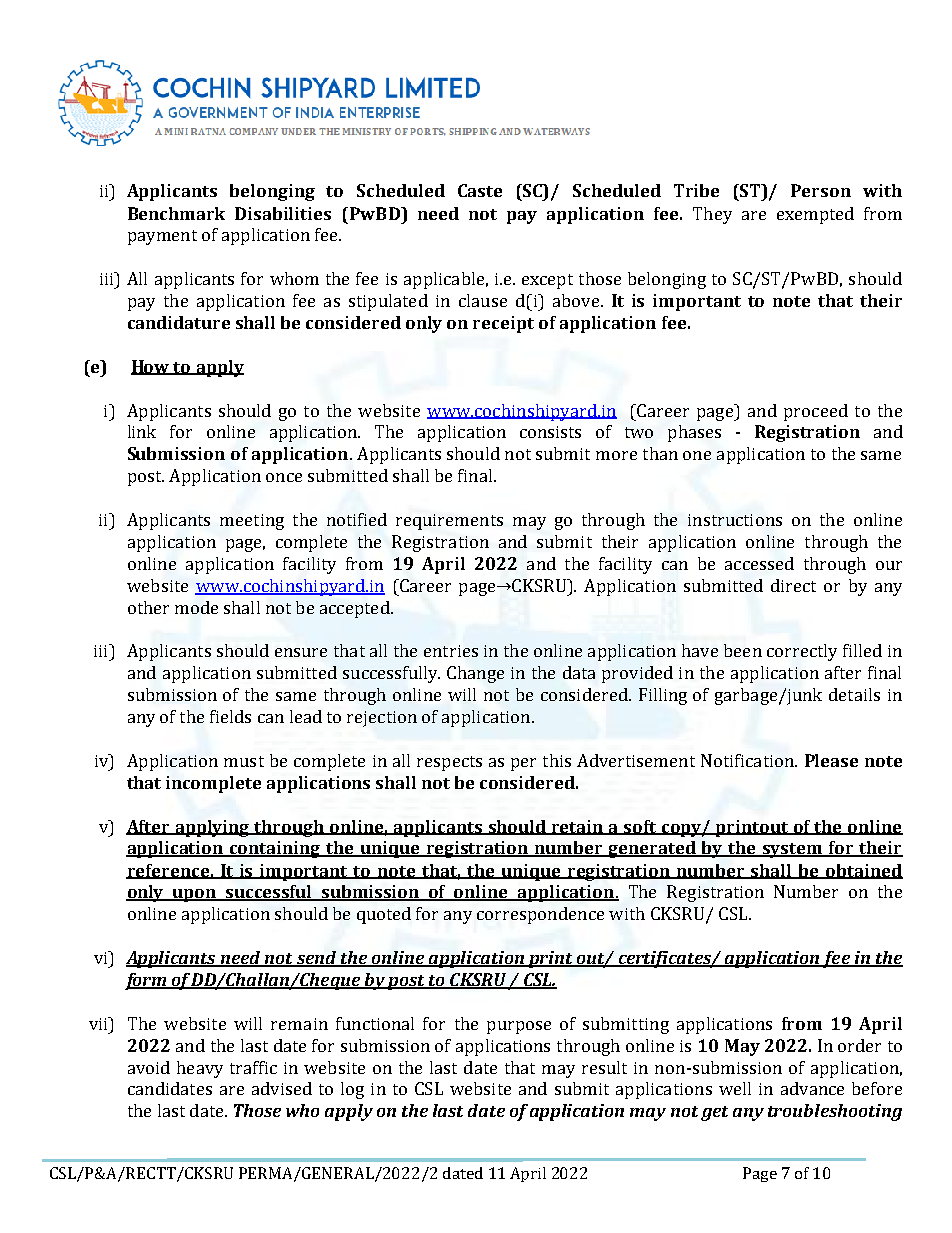 The image size is (952, 1233). What do you see at coordinates (200, 1069) in the screenshot?
I see `heavy` at bounding box center [200, 1069].
